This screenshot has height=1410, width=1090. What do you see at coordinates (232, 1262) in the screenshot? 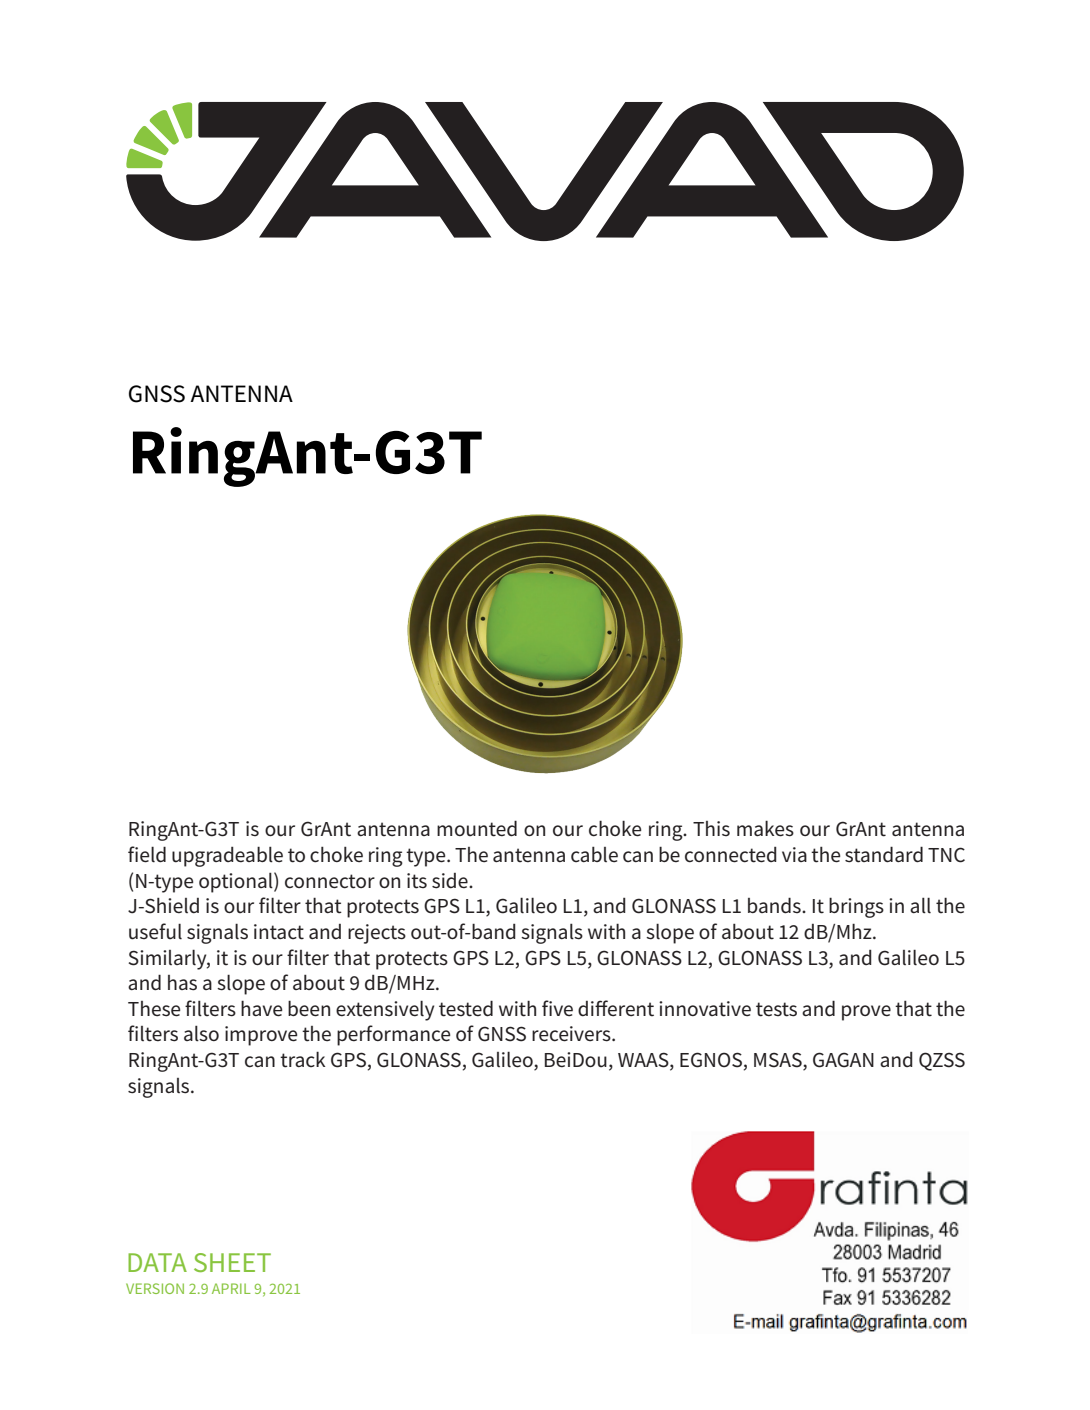
I see `SHEET` at bounding box center [232, 1262].
